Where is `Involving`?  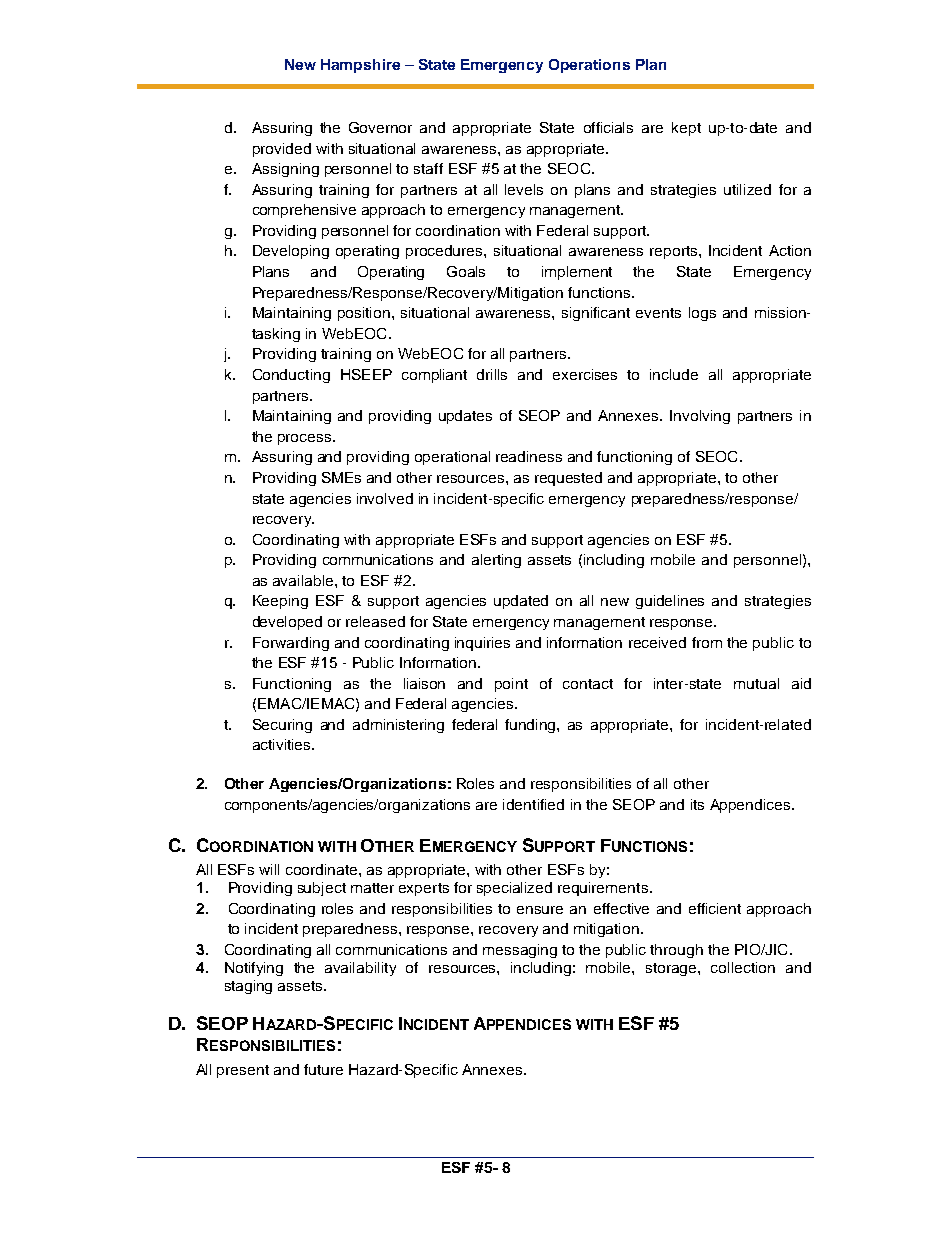
Involving is located at coordinates (700, 417).
